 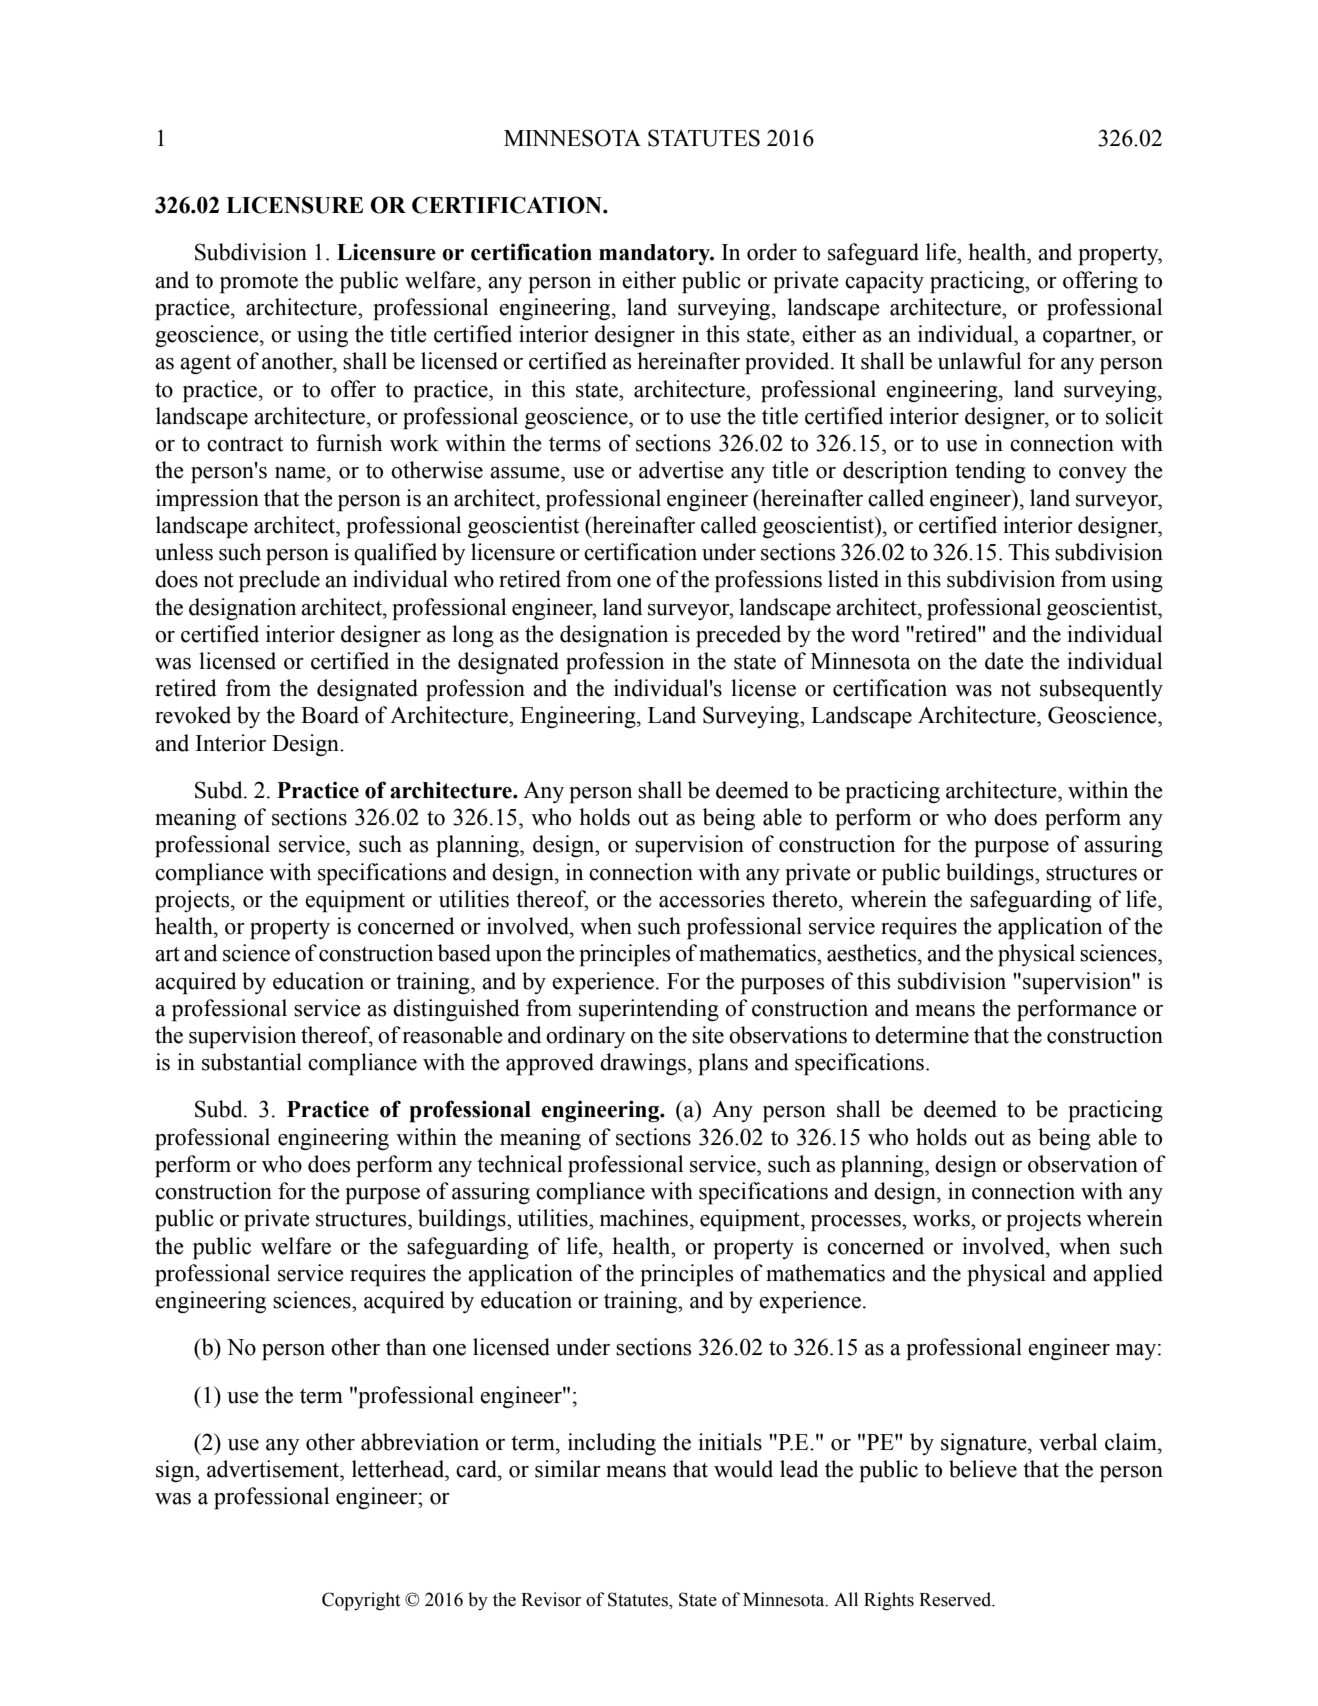 What do you see at coordinates (1004, 661) in the document?
I see `date` at bounding box center [1004, 661].
